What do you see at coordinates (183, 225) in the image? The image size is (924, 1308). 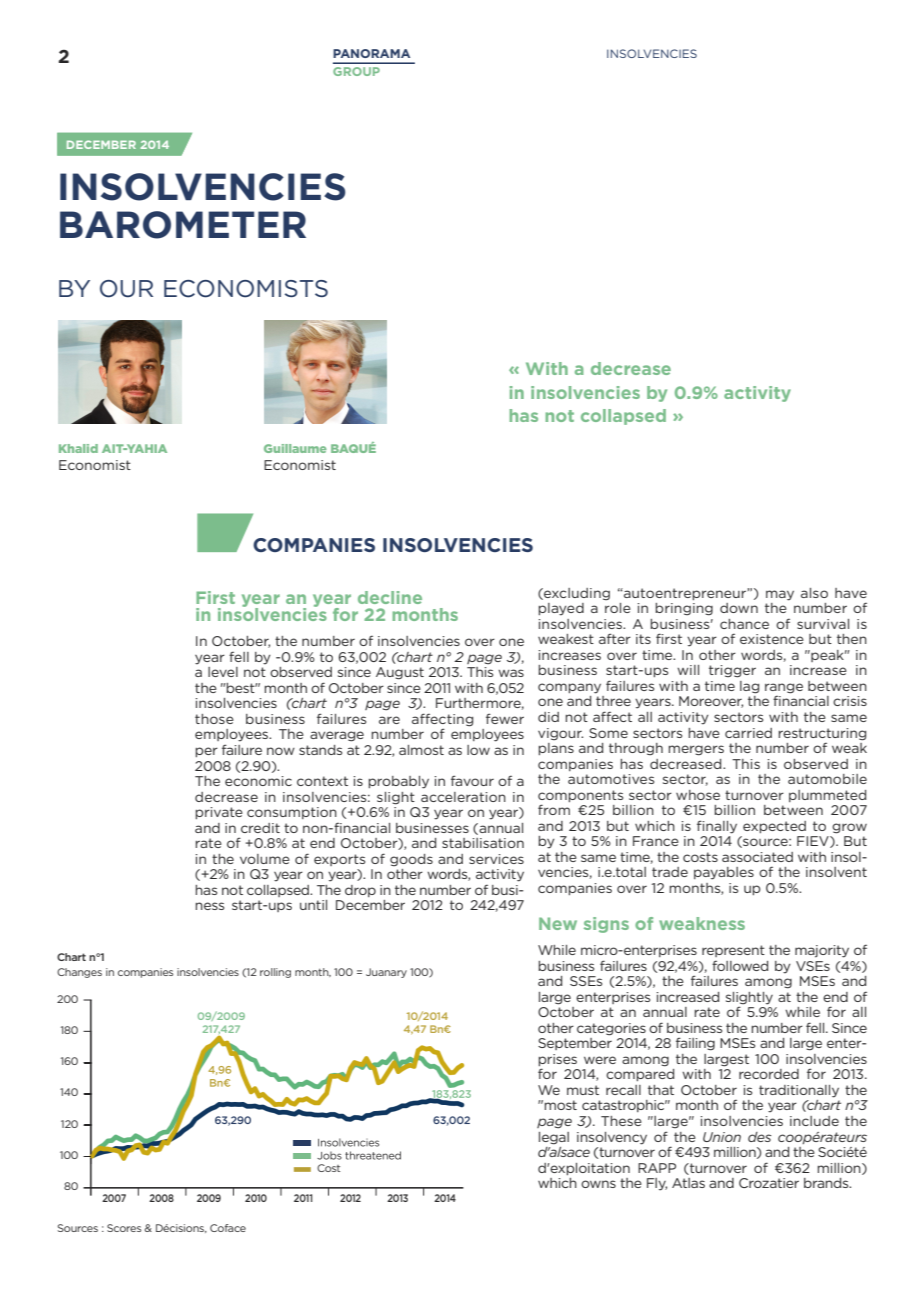 I see `BAROMETER` at bounding box center [183, 225].
